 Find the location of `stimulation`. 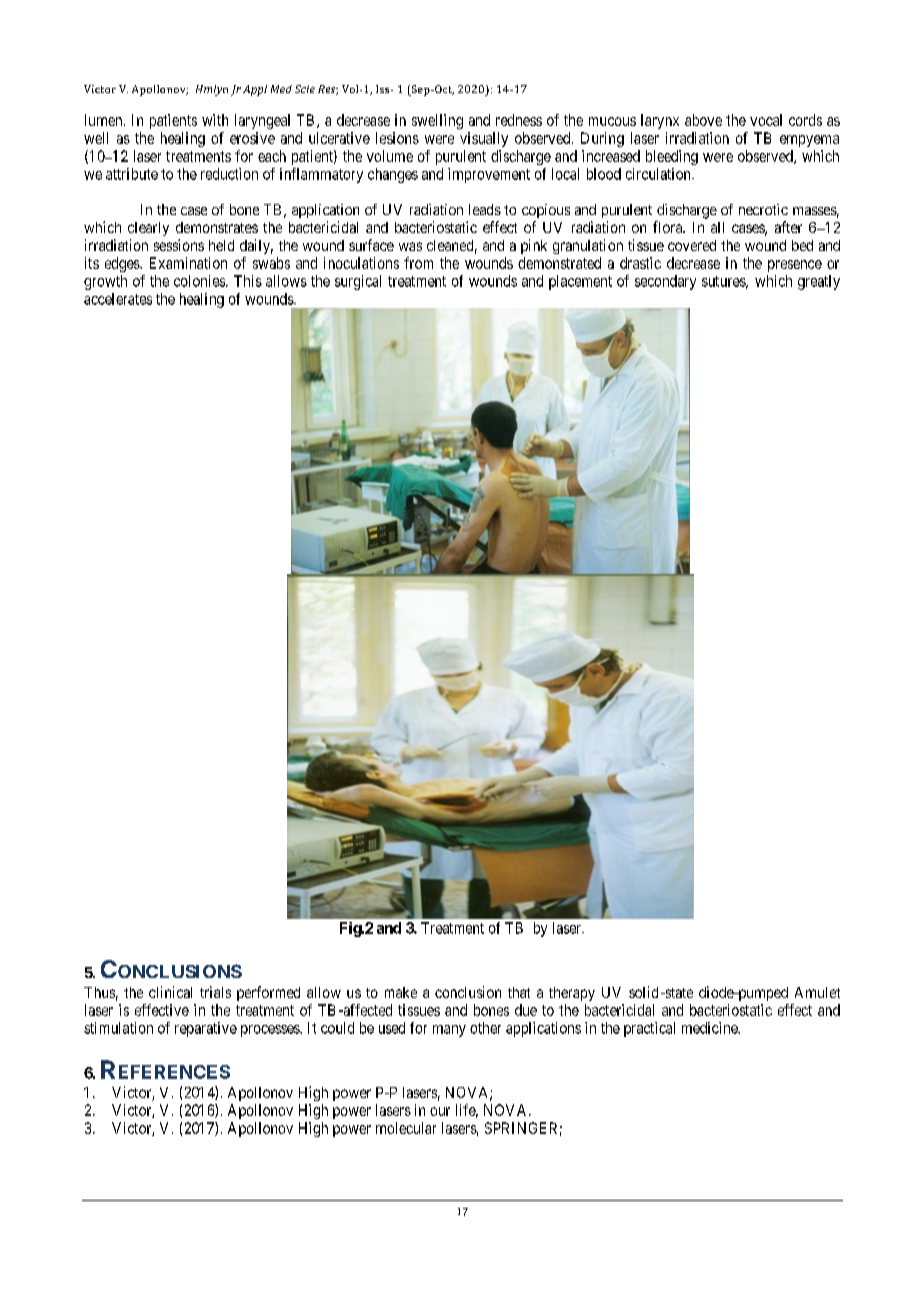

stimulation is located at coordinates (118, 1028).
